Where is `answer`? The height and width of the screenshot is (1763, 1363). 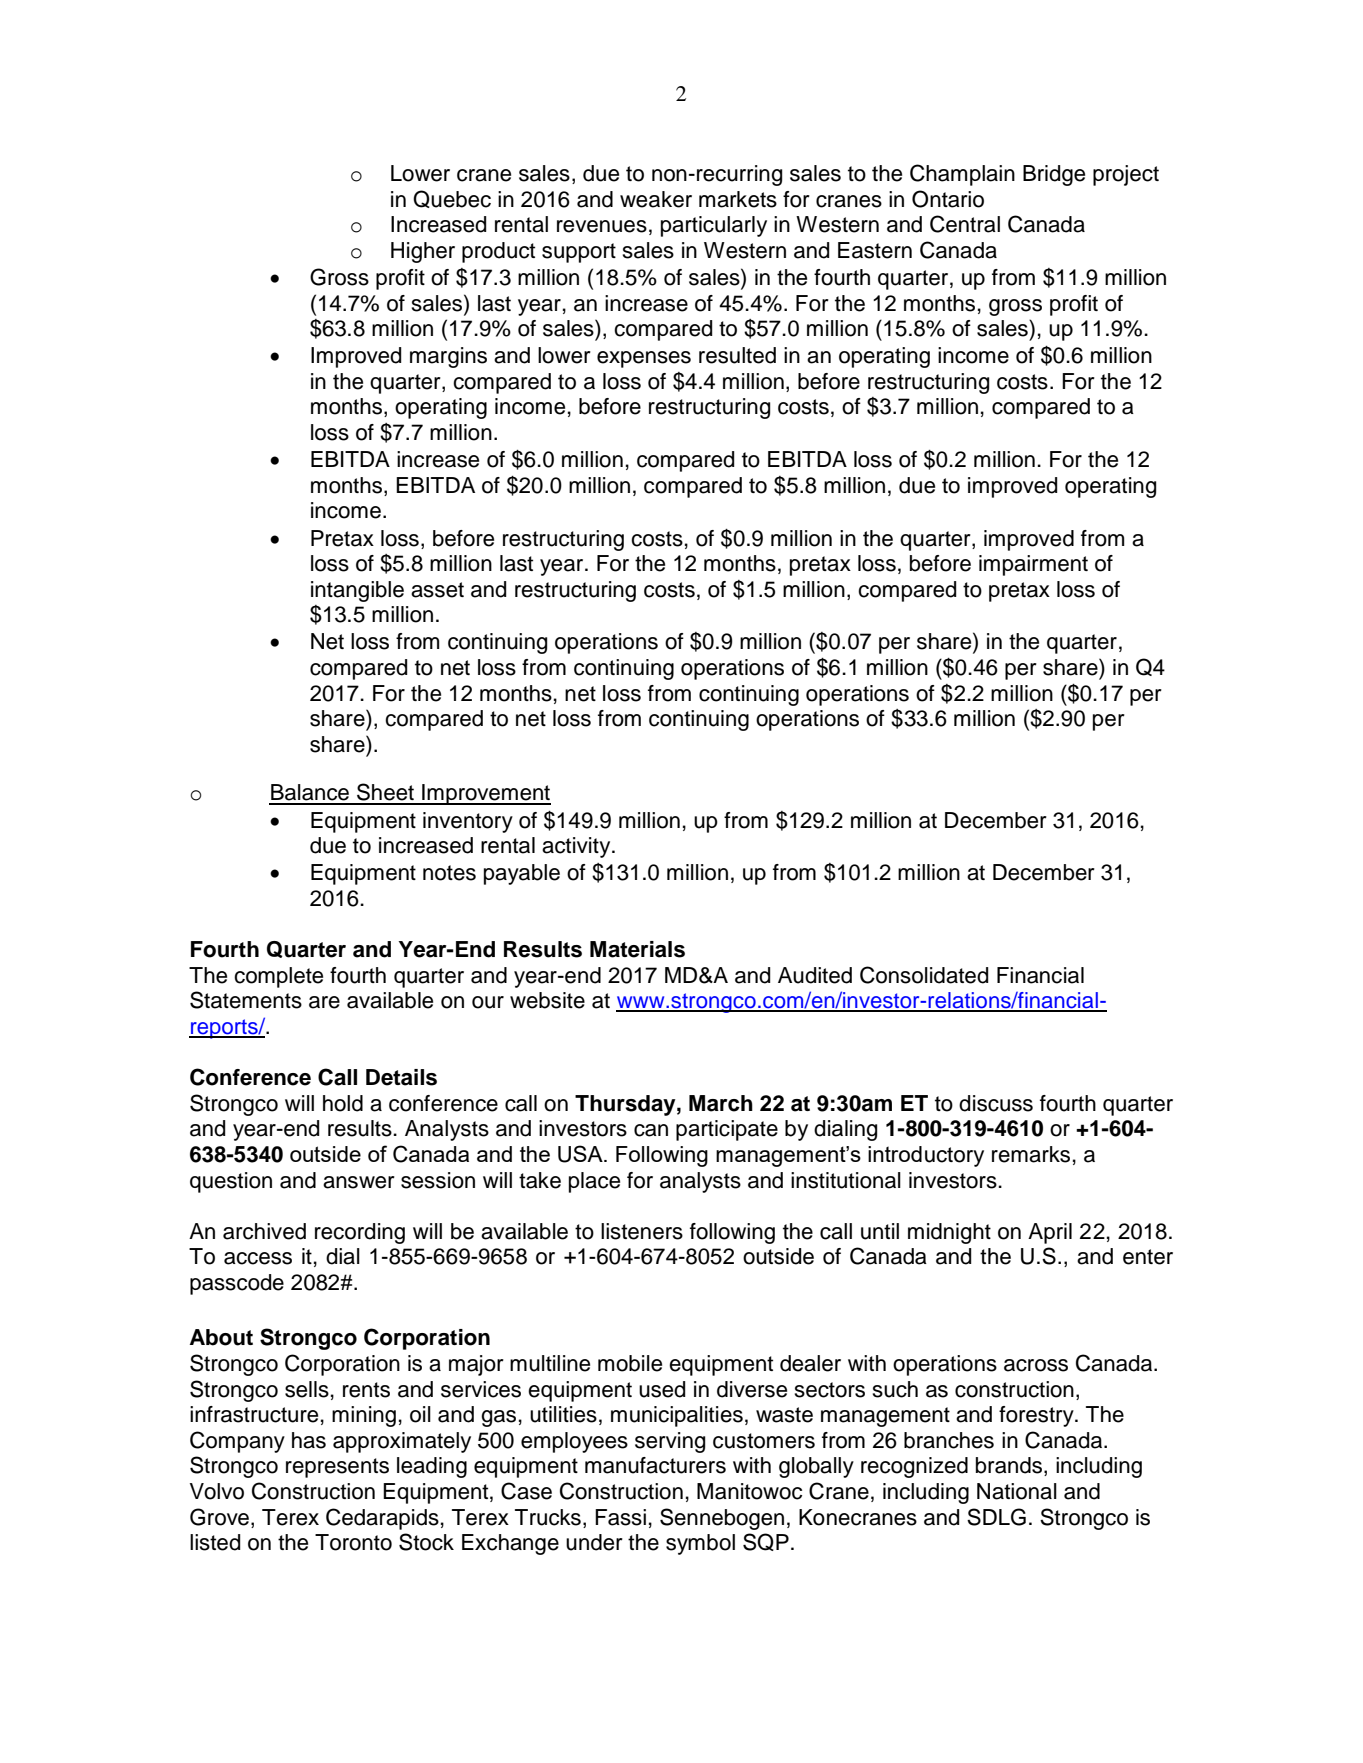 answer is located at coordinates (359, 1182).
